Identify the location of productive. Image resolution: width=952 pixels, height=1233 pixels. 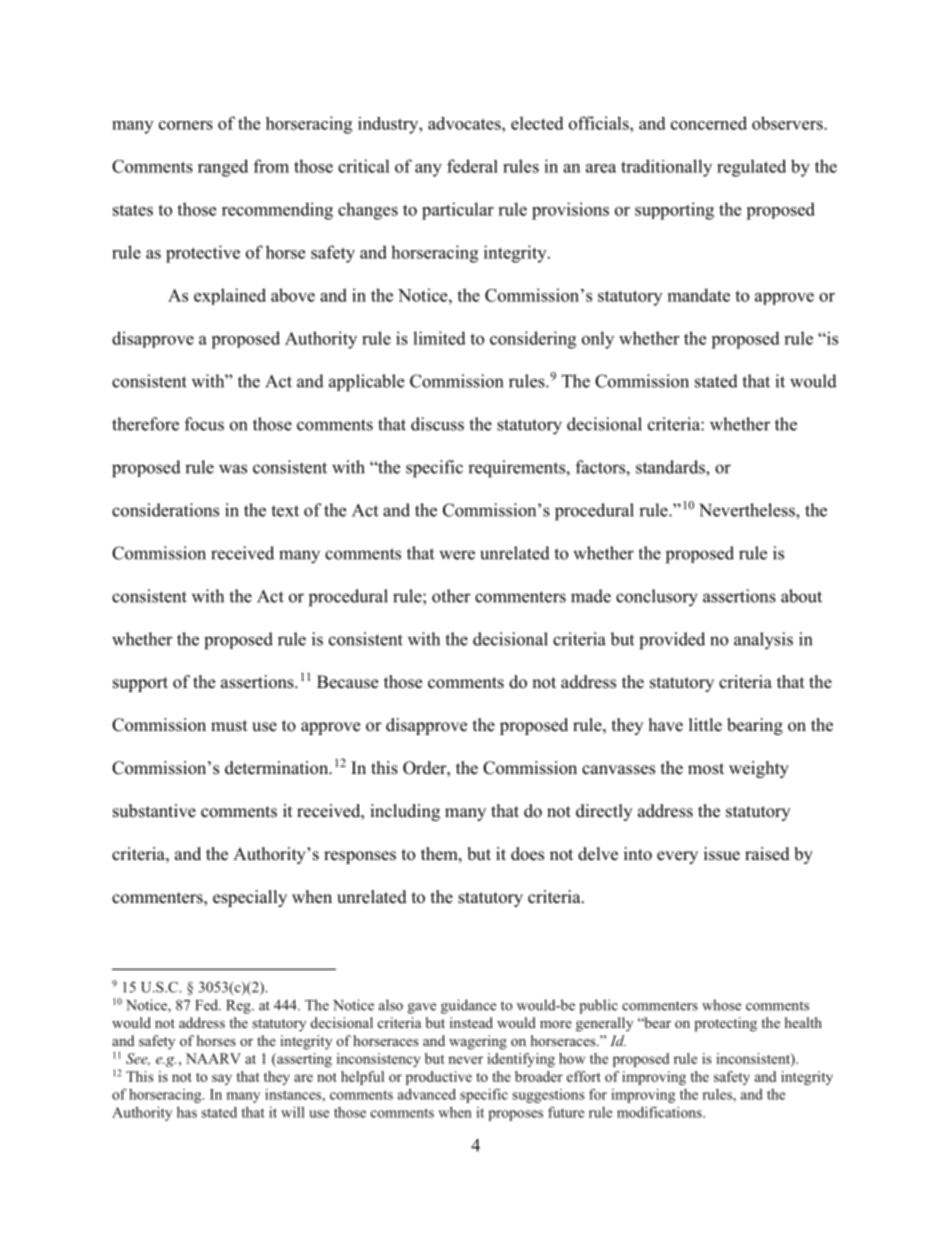
(439, 1078).
